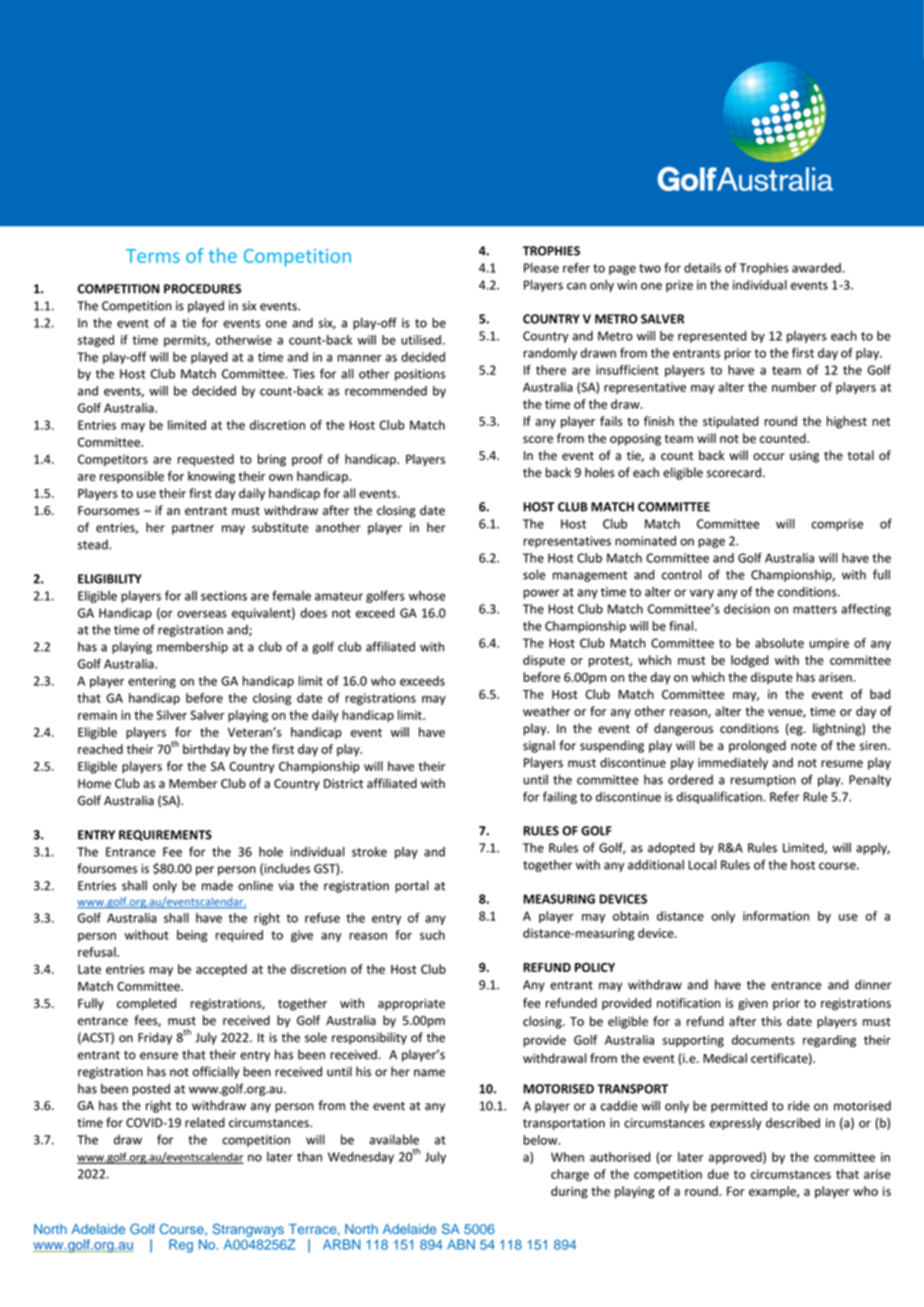 The width and height of the document is (924, 1307). Describe the element at coordinates (202, 289) in the document. I see `PROCEDURES` at that location.
